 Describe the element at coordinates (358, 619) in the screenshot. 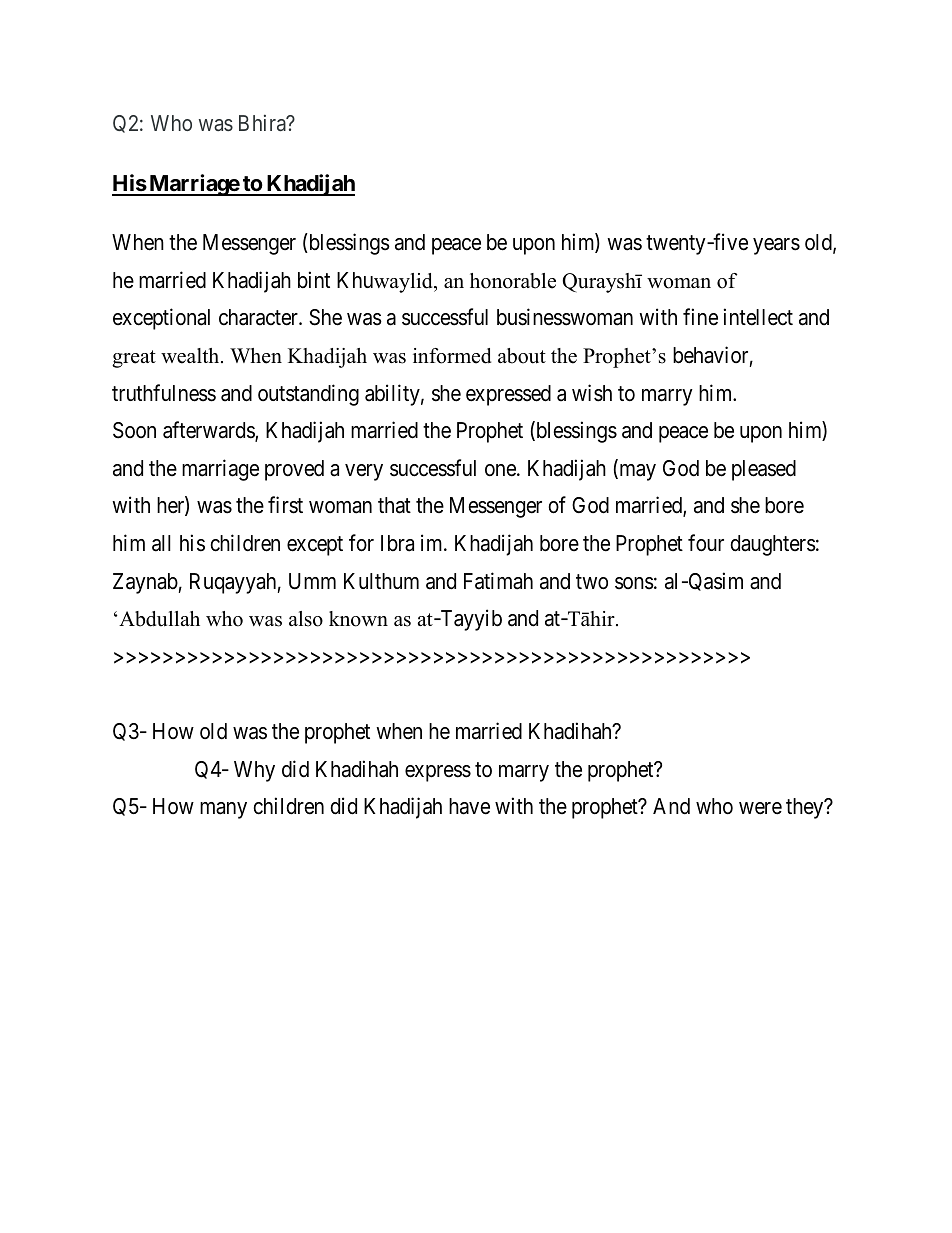

I see `known` at that location.
